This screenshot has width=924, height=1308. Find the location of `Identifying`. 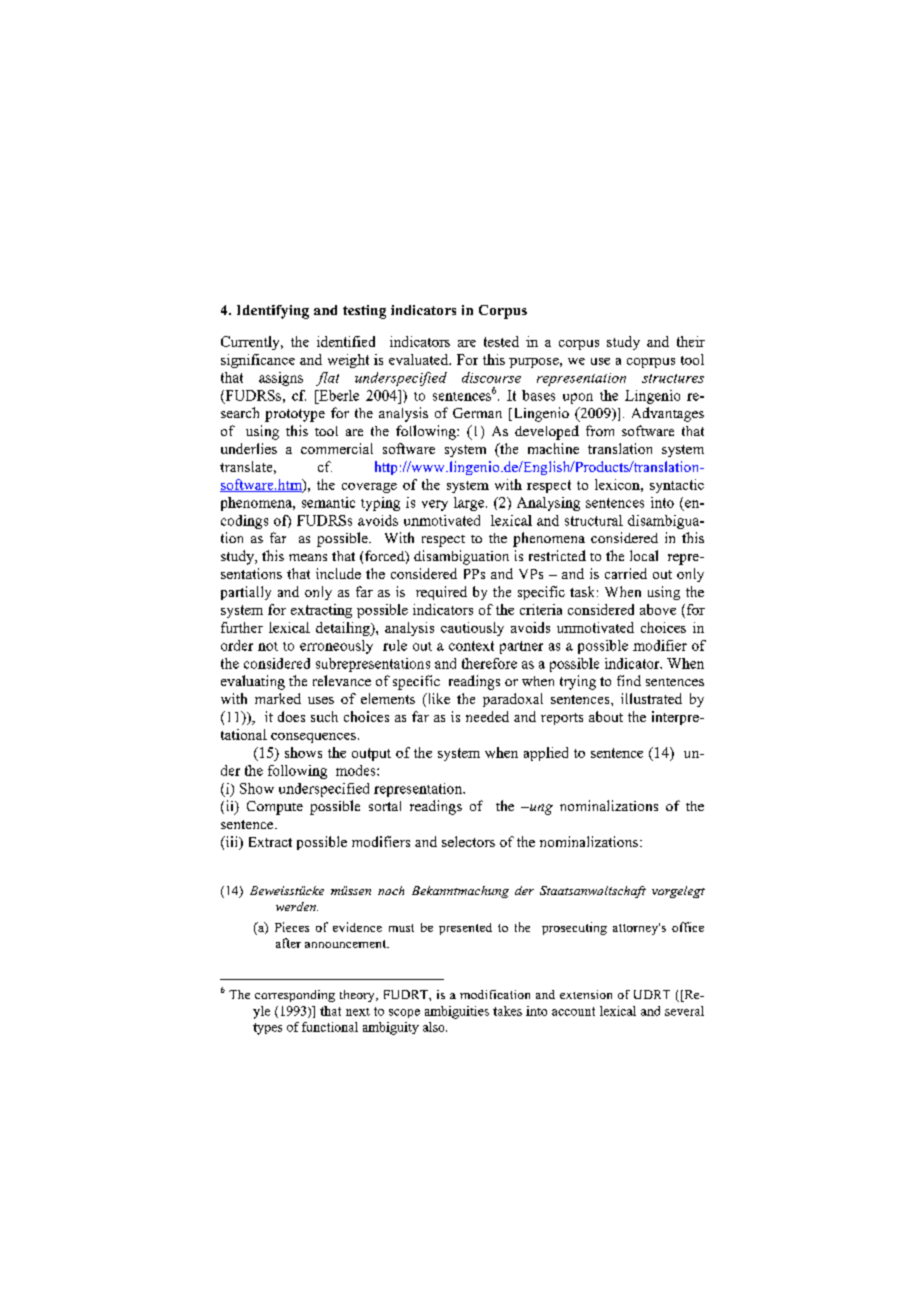

Identifying is located at coordinates (273, 312).
